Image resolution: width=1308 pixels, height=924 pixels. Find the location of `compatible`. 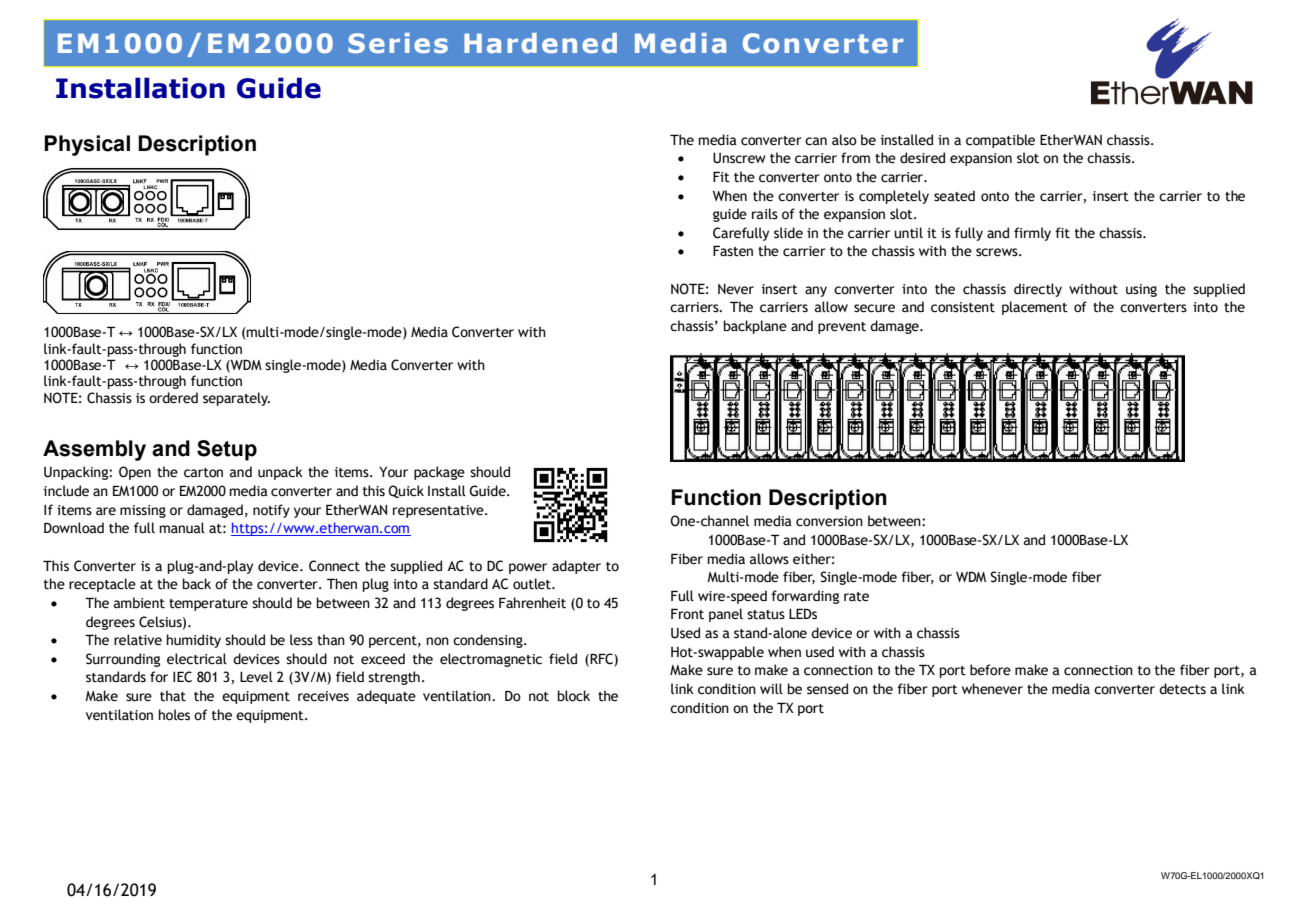

compatible is located at coordinates (1000, 141).
